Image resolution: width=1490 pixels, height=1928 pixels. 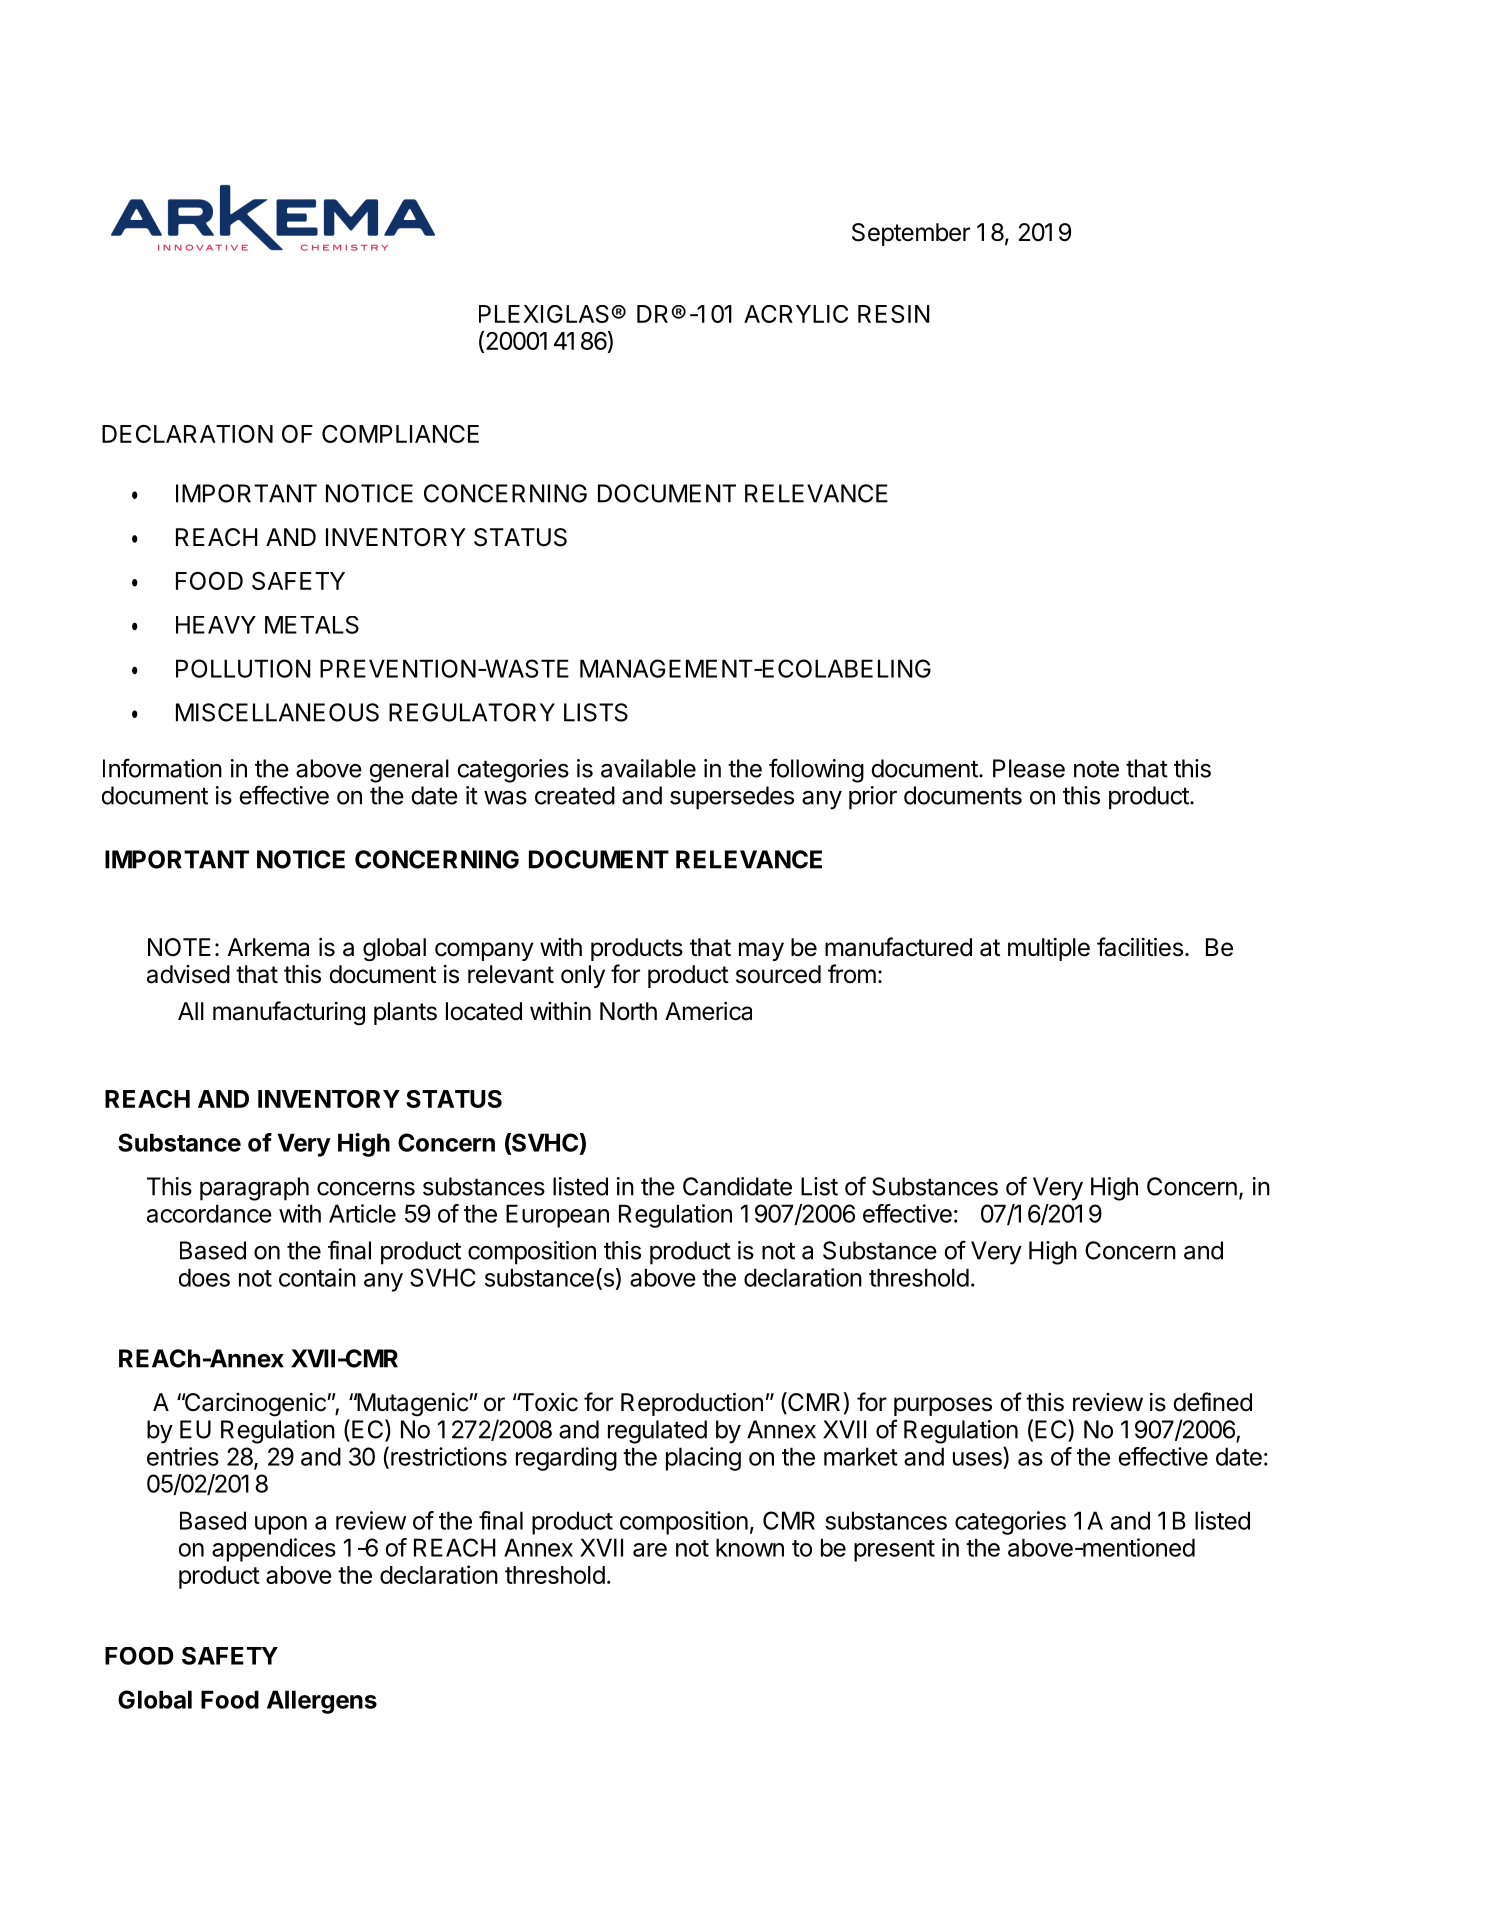 What do you see at coordinates (1212, 1402) in the image?
I see `defined` at bounding box center [1212, 1402].
